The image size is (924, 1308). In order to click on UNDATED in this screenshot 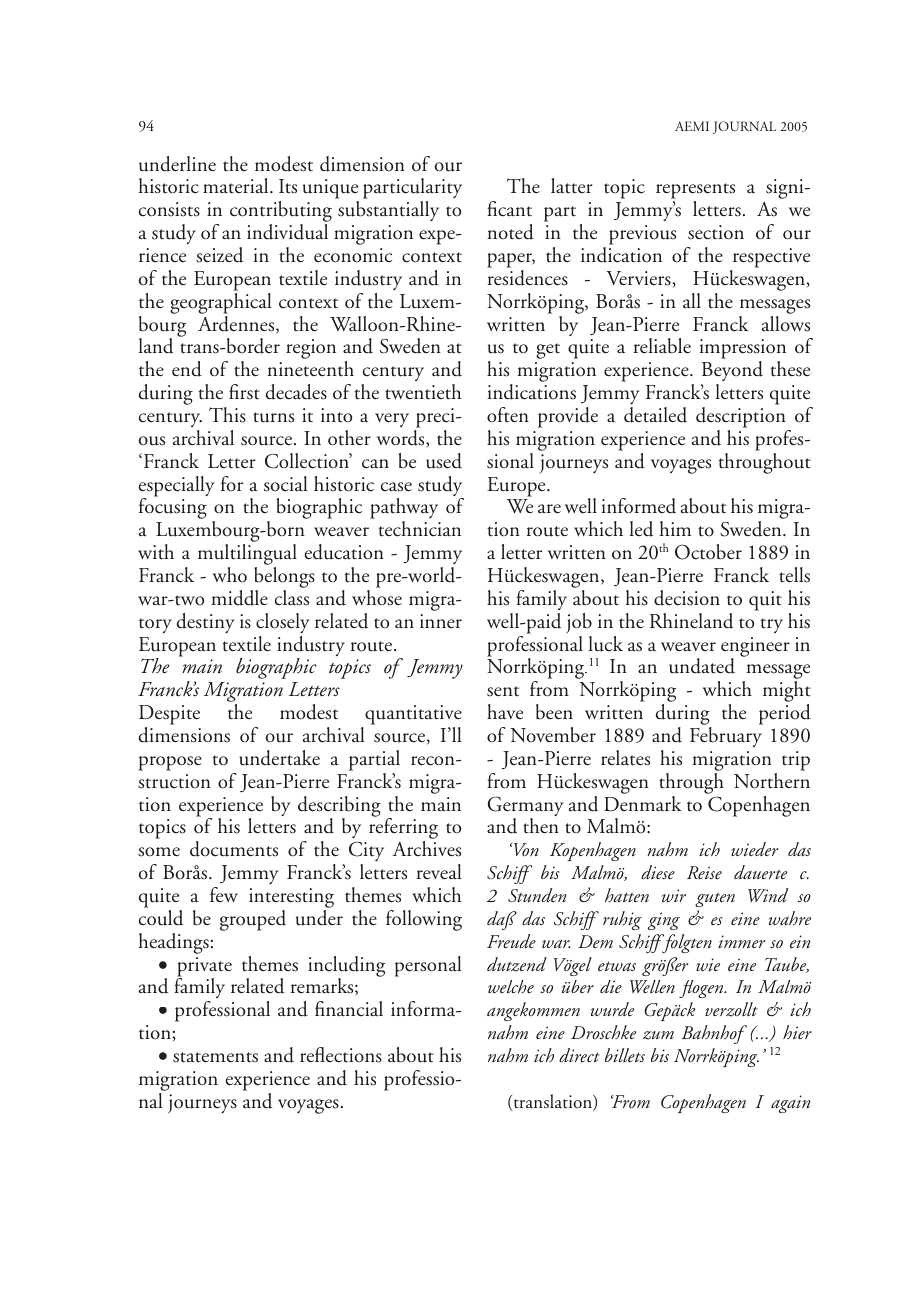, I will do `click(702, 666)`.
